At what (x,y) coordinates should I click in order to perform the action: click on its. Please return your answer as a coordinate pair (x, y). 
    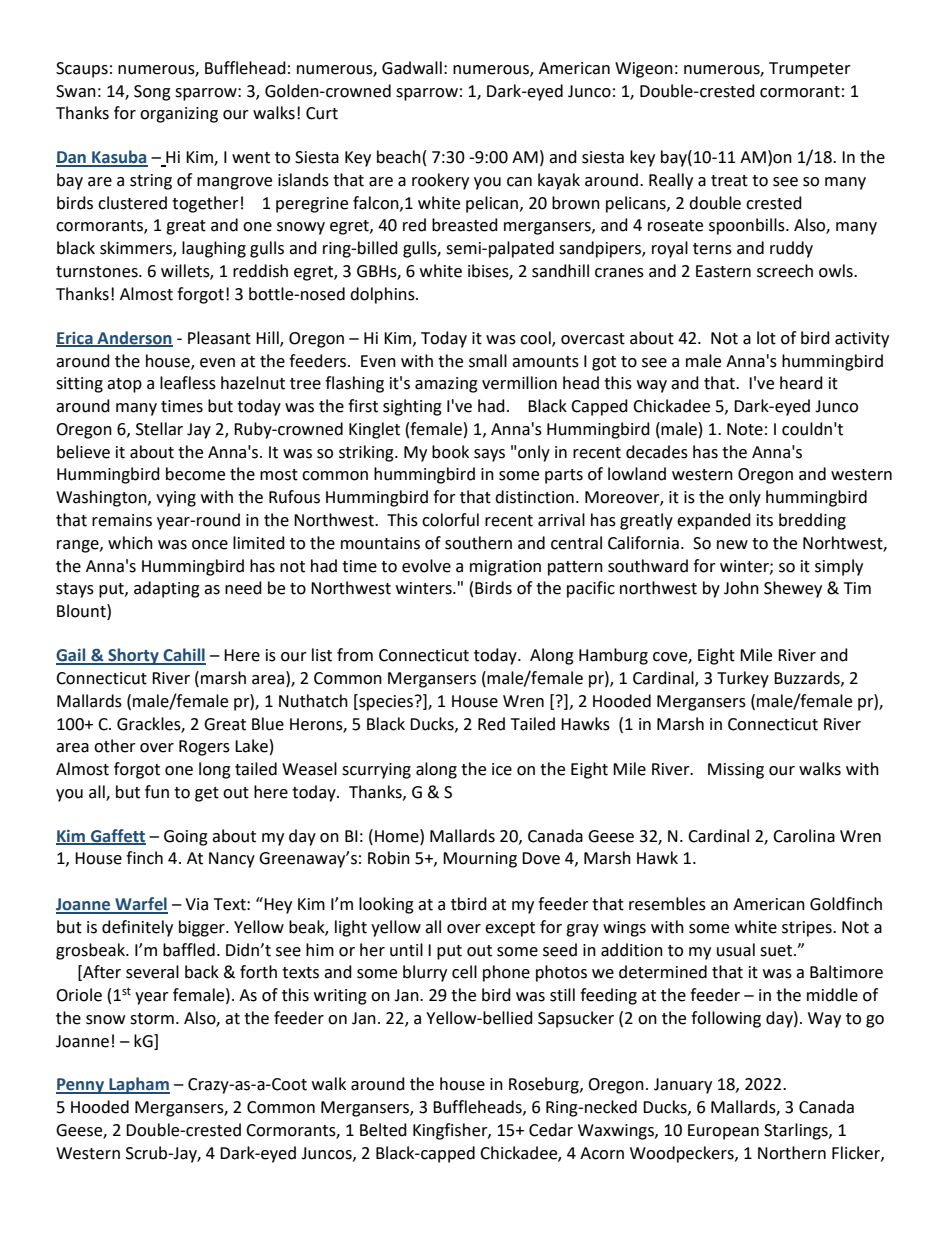
    Looking at the image, I should click on (765, 520).
